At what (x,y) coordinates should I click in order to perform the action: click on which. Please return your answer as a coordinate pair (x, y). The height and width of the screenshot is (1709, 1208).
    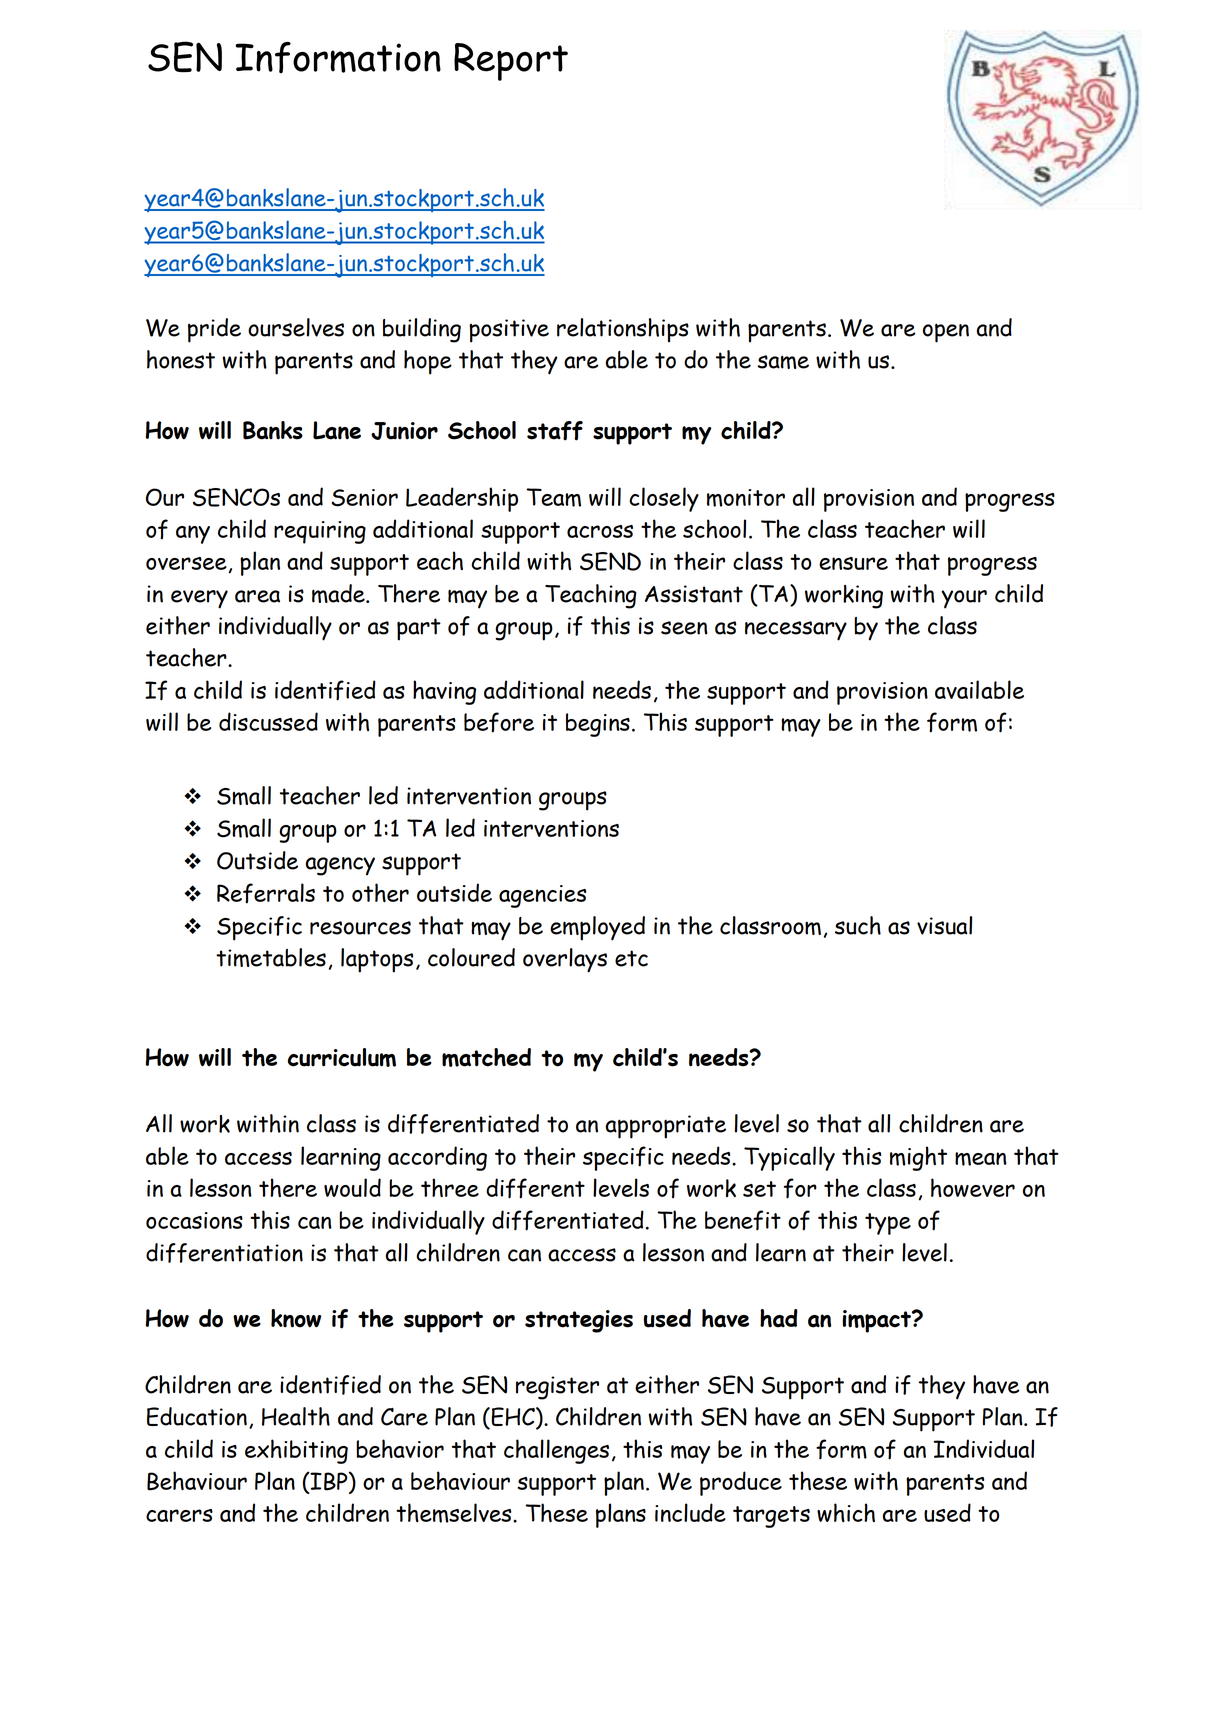
    Looking at the image, I should click on (846, 1512).
